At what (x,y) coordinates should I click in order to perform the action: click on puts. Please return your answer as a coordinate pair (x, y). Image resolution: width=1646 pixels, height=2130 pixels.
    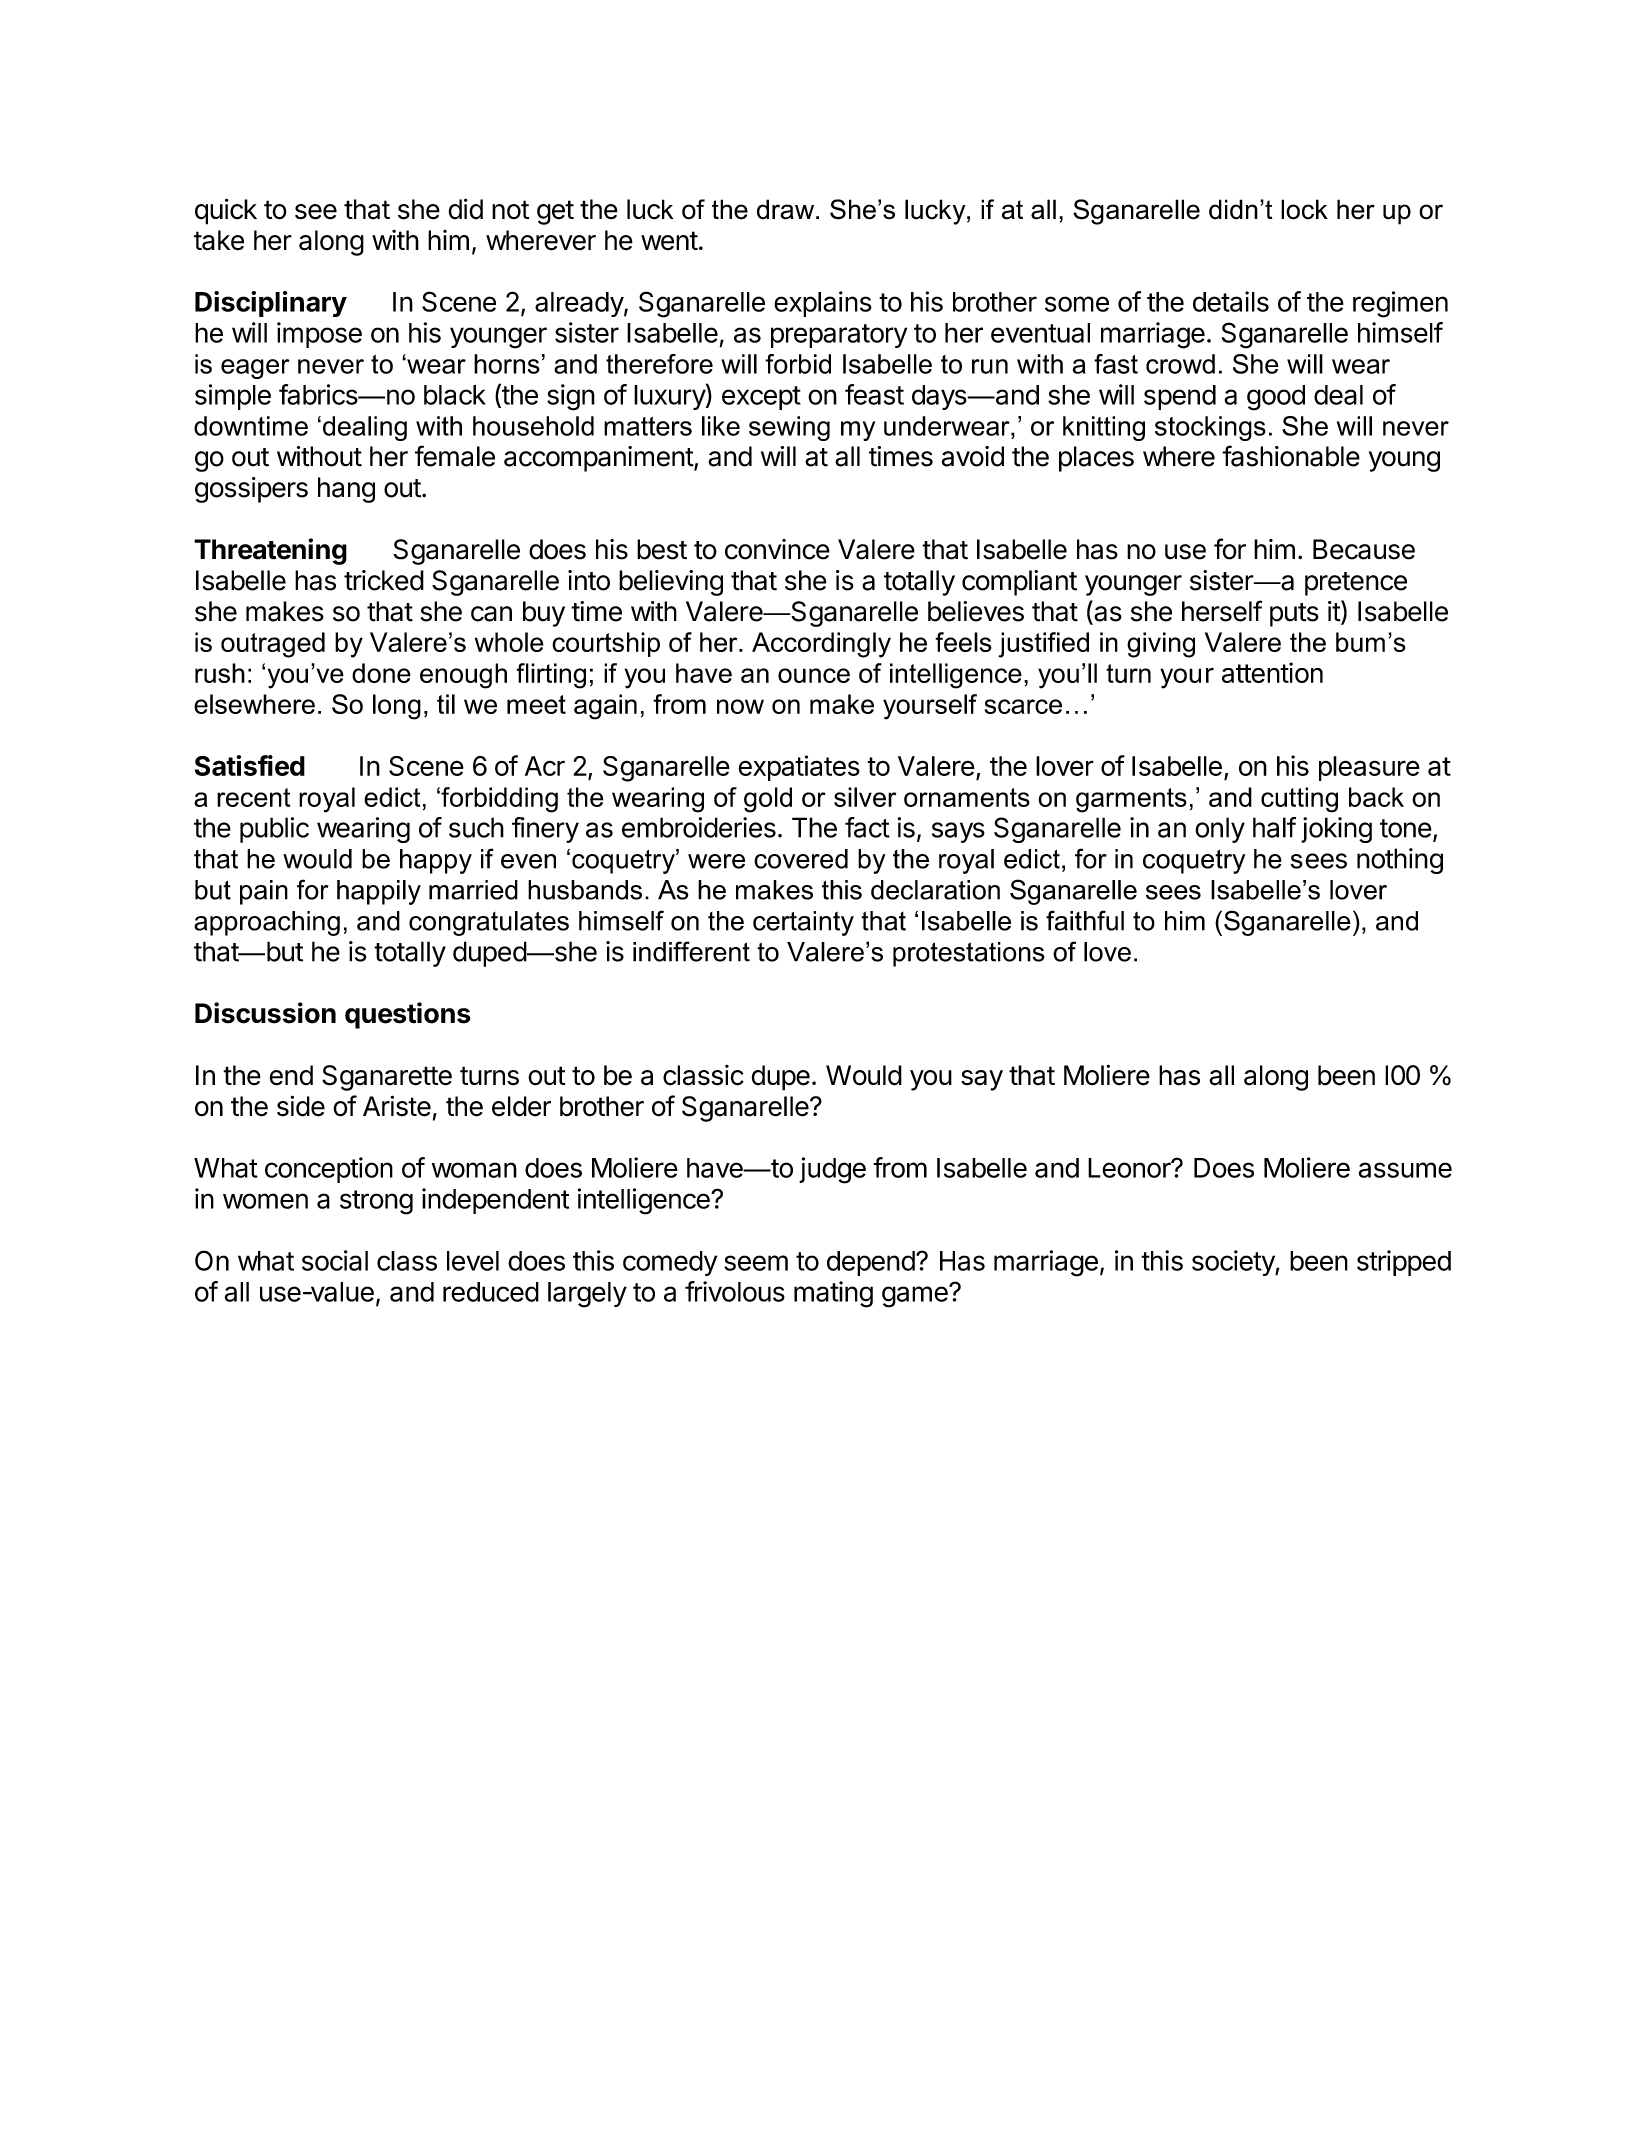
    Looking at the image, I should click on (1294, 615).
